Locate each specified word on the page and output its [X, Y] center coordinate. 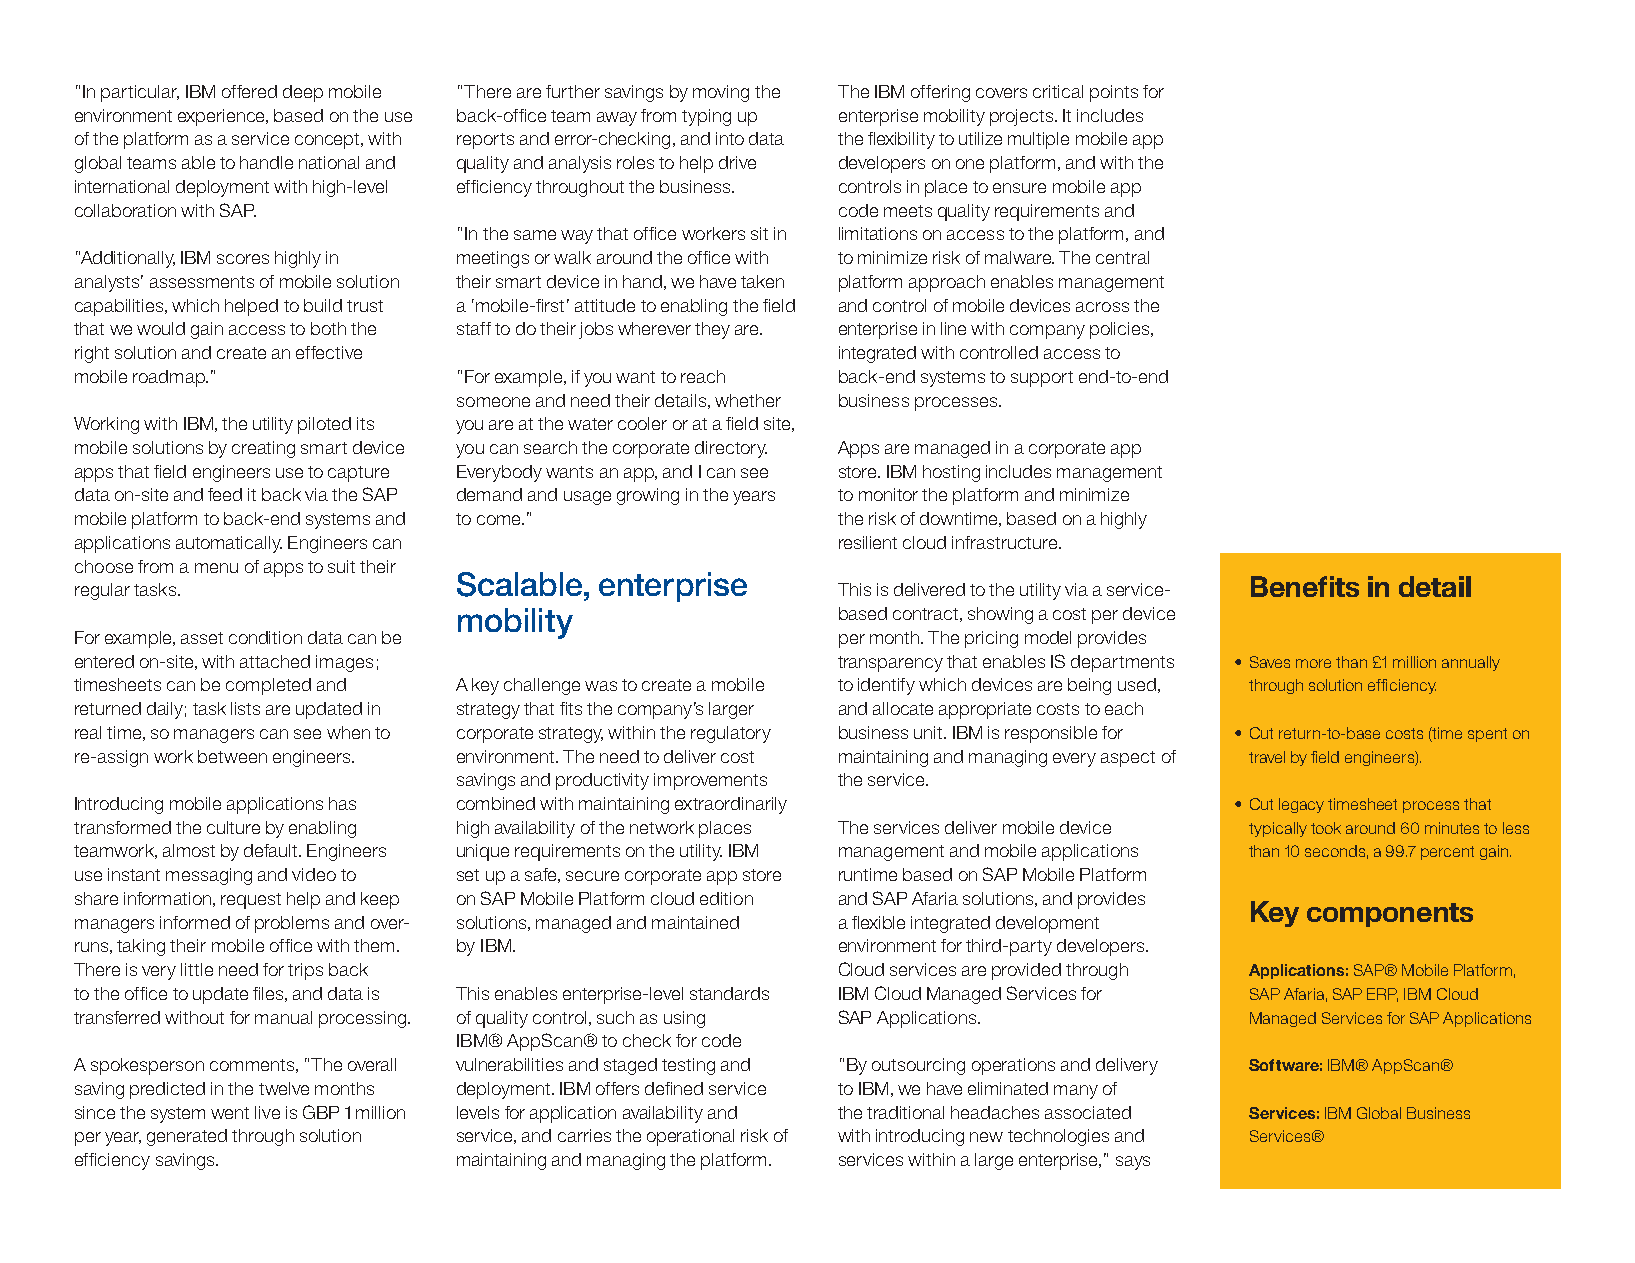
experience [223, 117]
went [230, 1113]
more [1313, 663]
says [1133, 1163]
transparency [890, 664]
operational [690, 1137]
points [1114, 93]
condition [265, 637]
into [730, 138]
